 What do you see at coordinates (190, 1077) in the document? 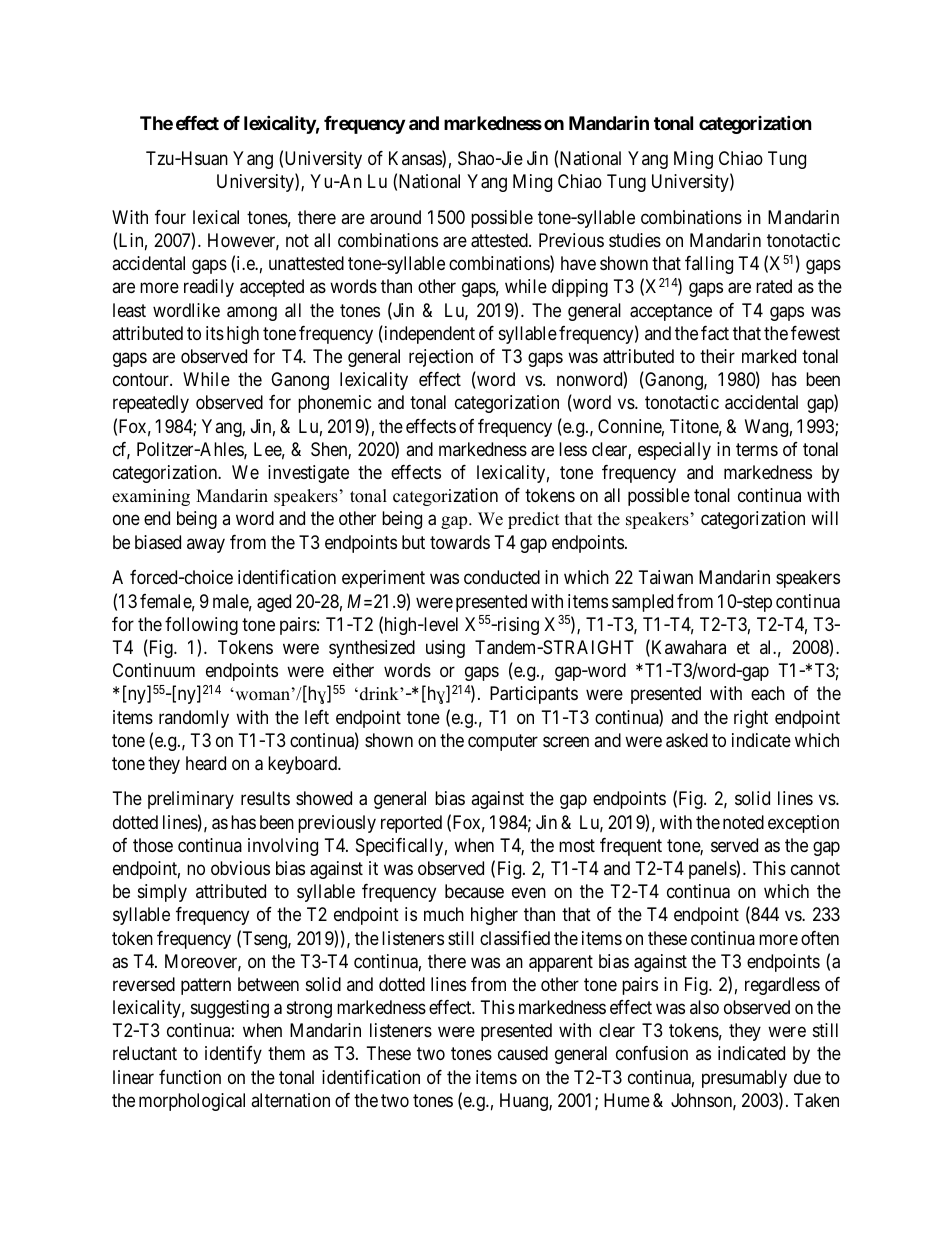
I see `function` at bounding box center [190, 1077].
